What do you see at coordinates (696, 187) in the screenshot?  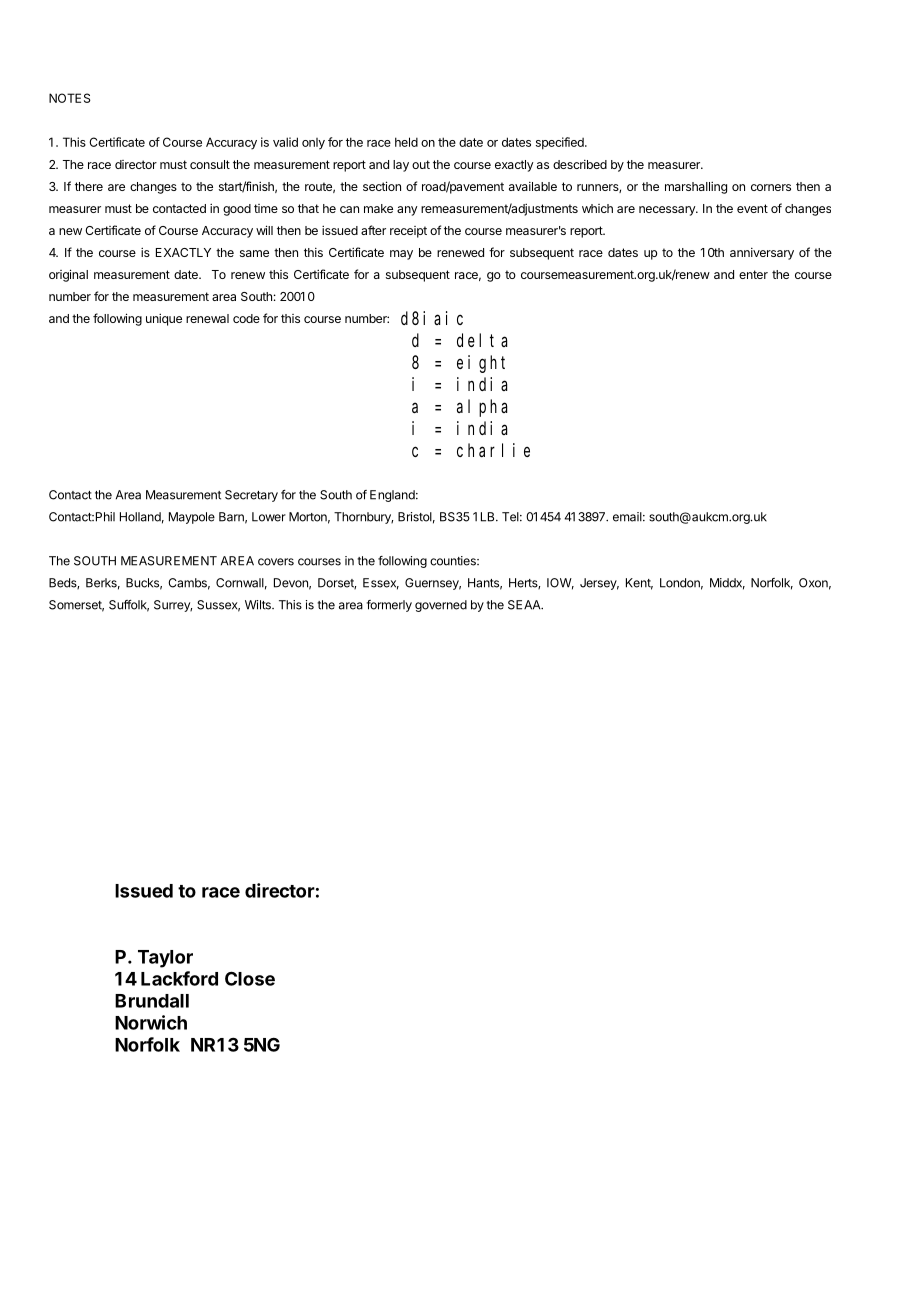 I see `marshalling` at bounding box center [696, 187].
